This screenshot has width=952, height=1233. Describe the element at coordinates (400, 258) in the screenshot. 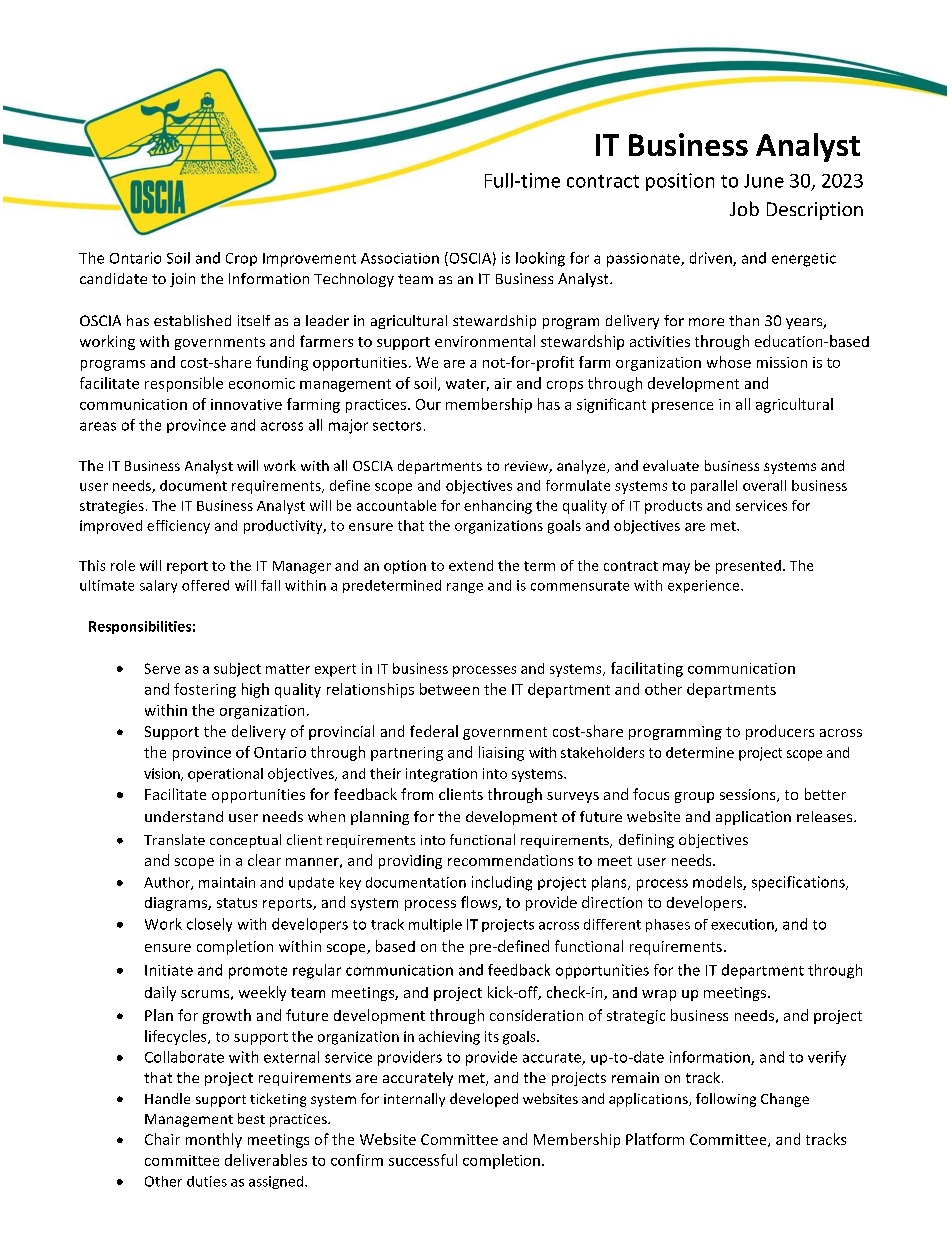

I see `Association` at that location.
